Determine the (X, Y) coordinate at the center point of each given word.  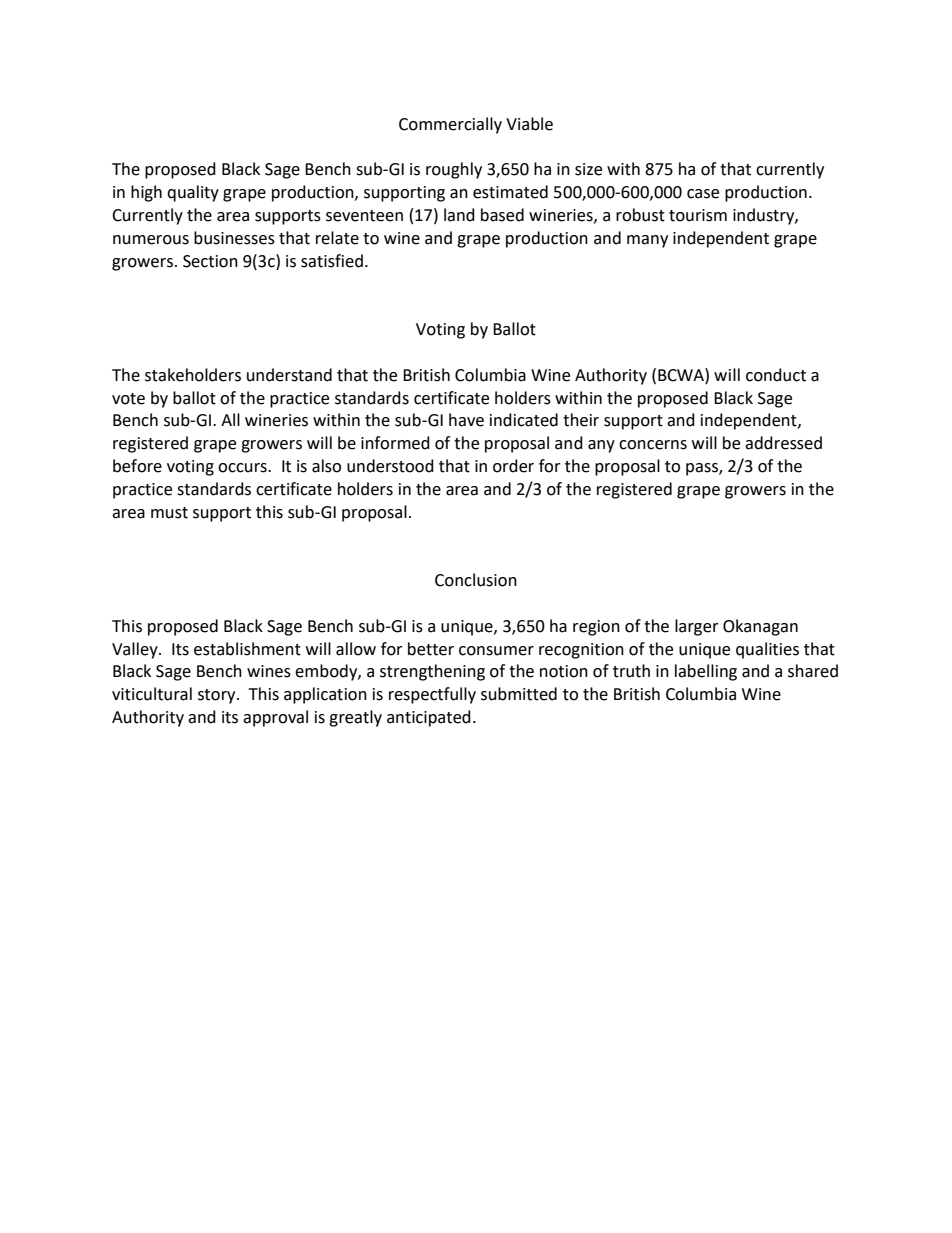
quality (193, 193)
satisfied (332, 261)
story (218, 696)
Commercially (450, 125)
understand (289, 375)
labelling (706, 672)
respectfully (432, 695)
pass (703, 469)
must (169, 513)
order (513, 466)
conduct (776, 375)
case (703, 194)
